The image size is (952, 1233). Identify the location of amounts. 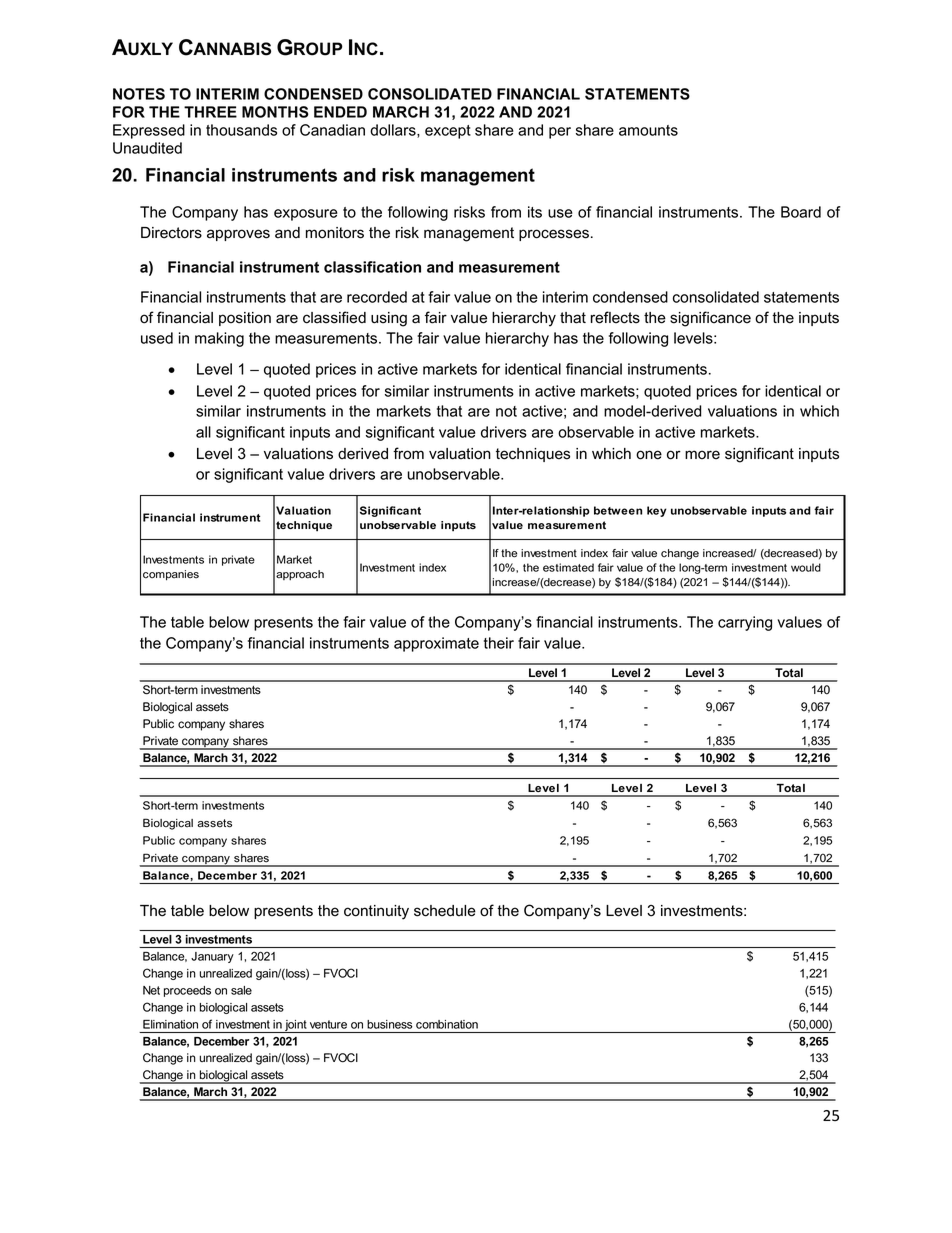
(648, 130).
